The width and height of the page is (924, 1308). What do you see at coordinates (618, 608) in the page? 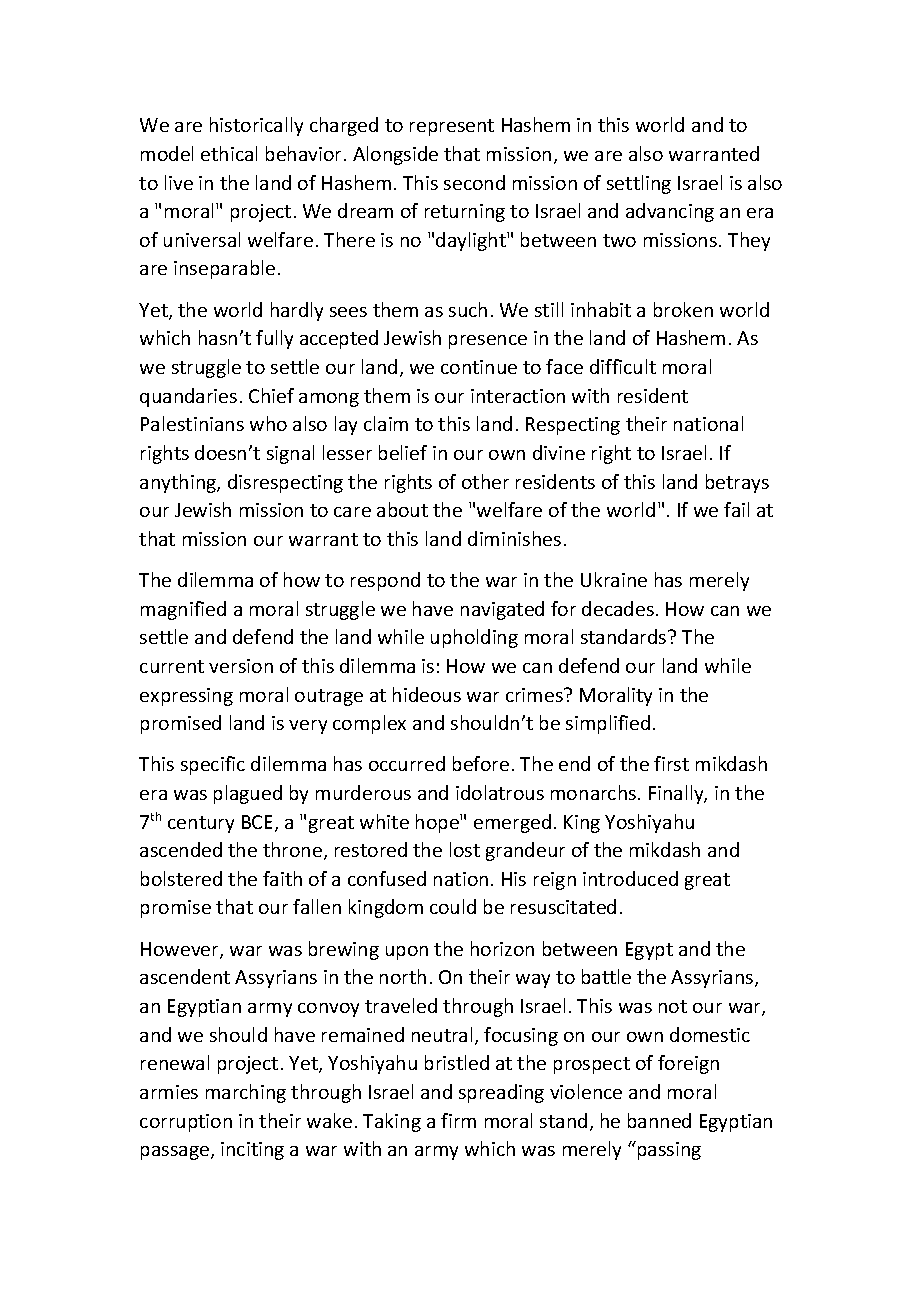
I see `decades` at bounding box center [618, 608].
